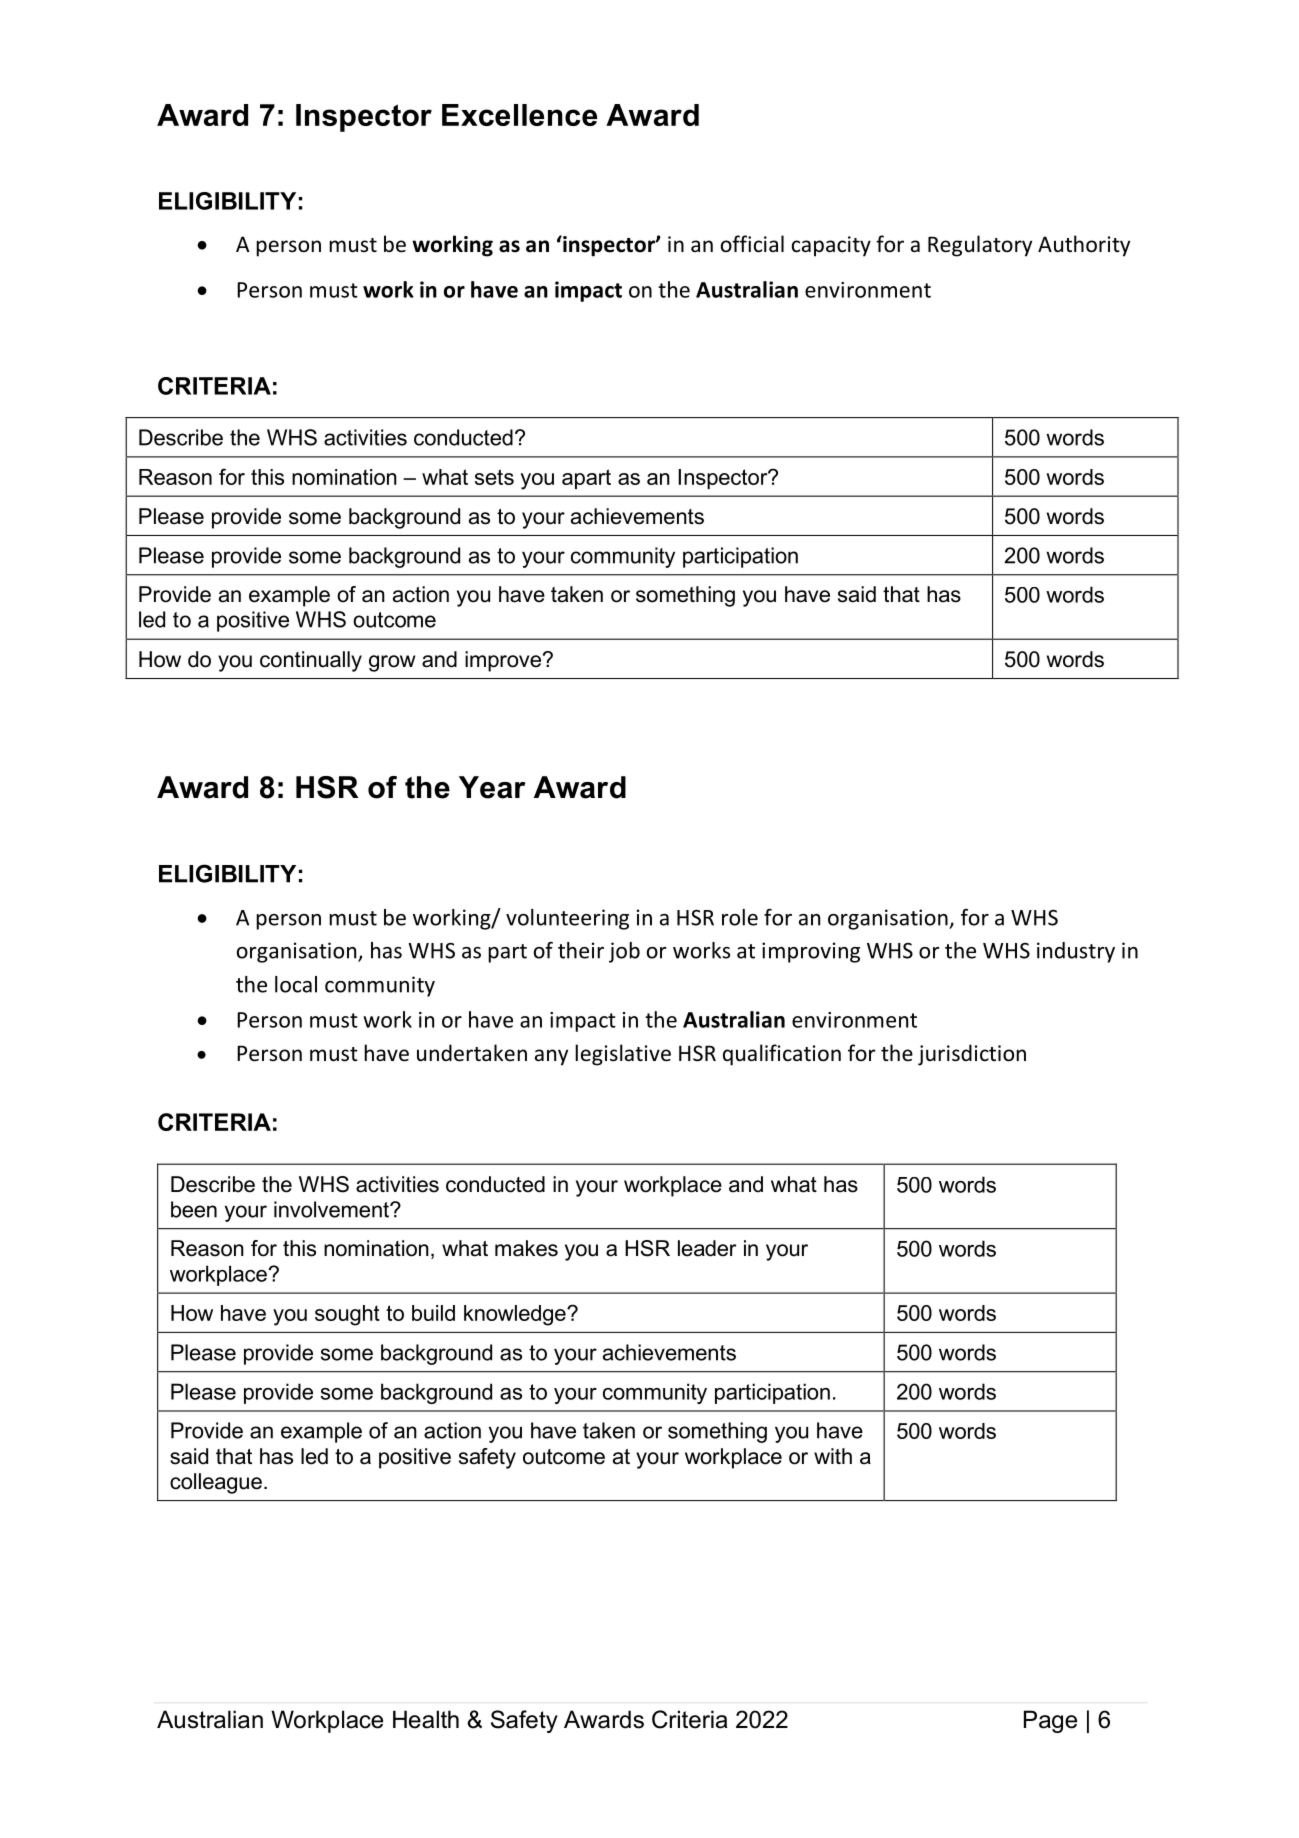 The height and width of the image is (1838, 1299). I want to click on Regulatory, so click(980, 246).
